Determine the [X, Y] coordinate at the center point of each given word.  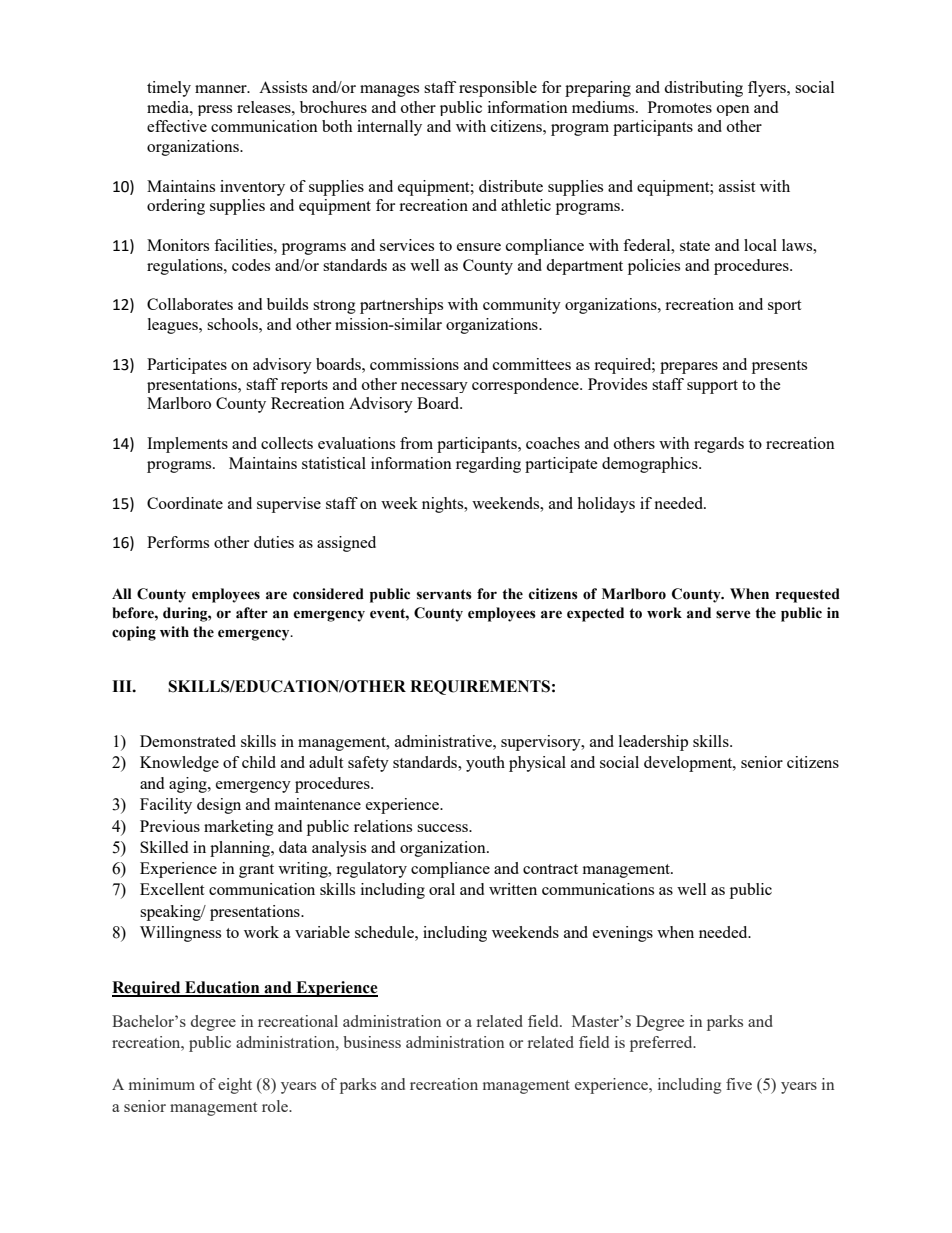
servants [444, 594]
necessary [434, 387]
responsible [498, 89]
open [733, 110]
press [215, 110]
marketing [239, 828]
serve [733, 614]
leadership [653, 743]
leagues [174, 326]
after [252, 613]
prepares [689, 368]
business [372, 1042]
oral [442, 889]
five [739, 1084]
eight [235, 1086]
